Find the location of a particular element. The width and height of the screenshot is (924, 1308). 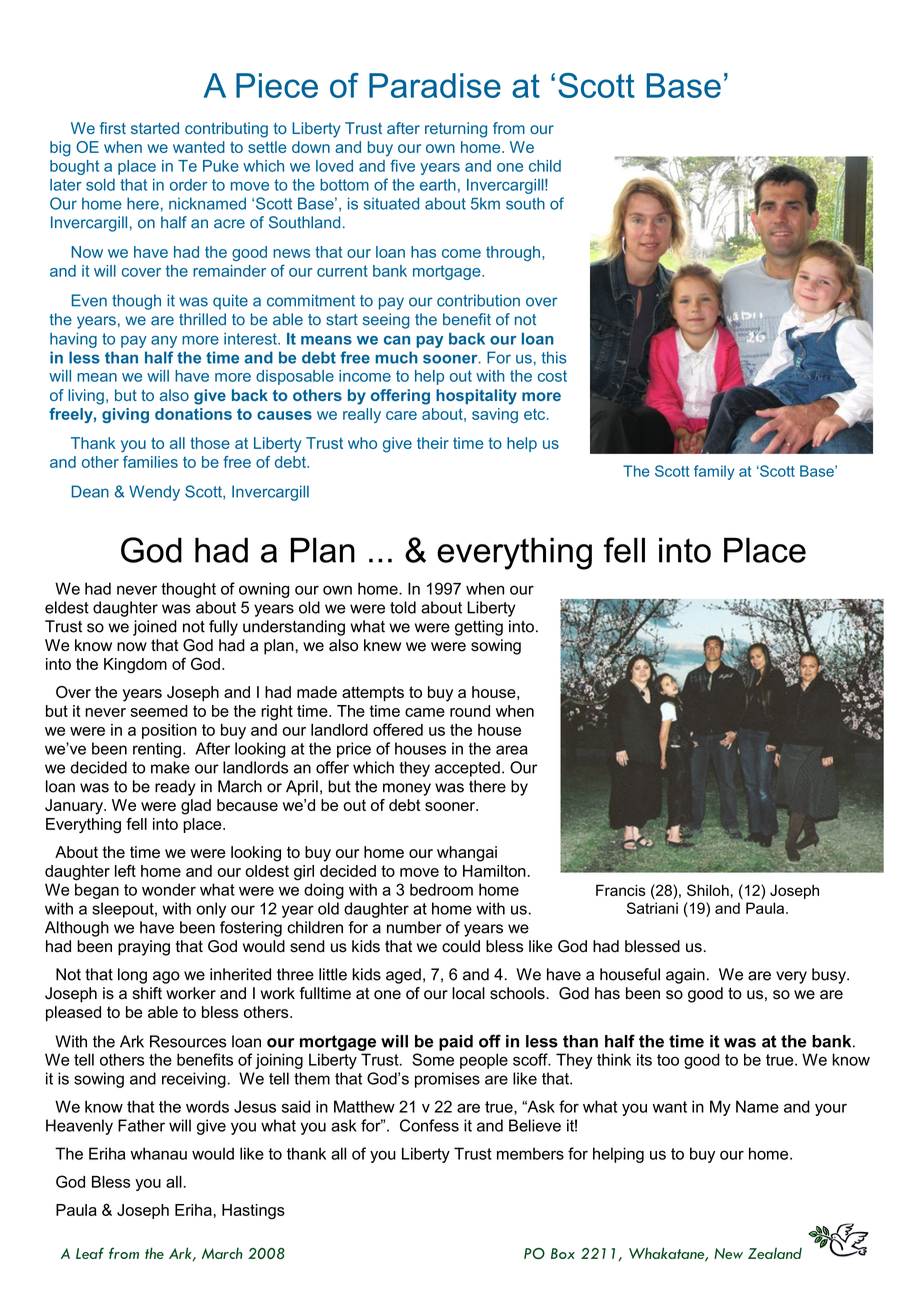

Leaf is located at coordinates (90, 1253).
